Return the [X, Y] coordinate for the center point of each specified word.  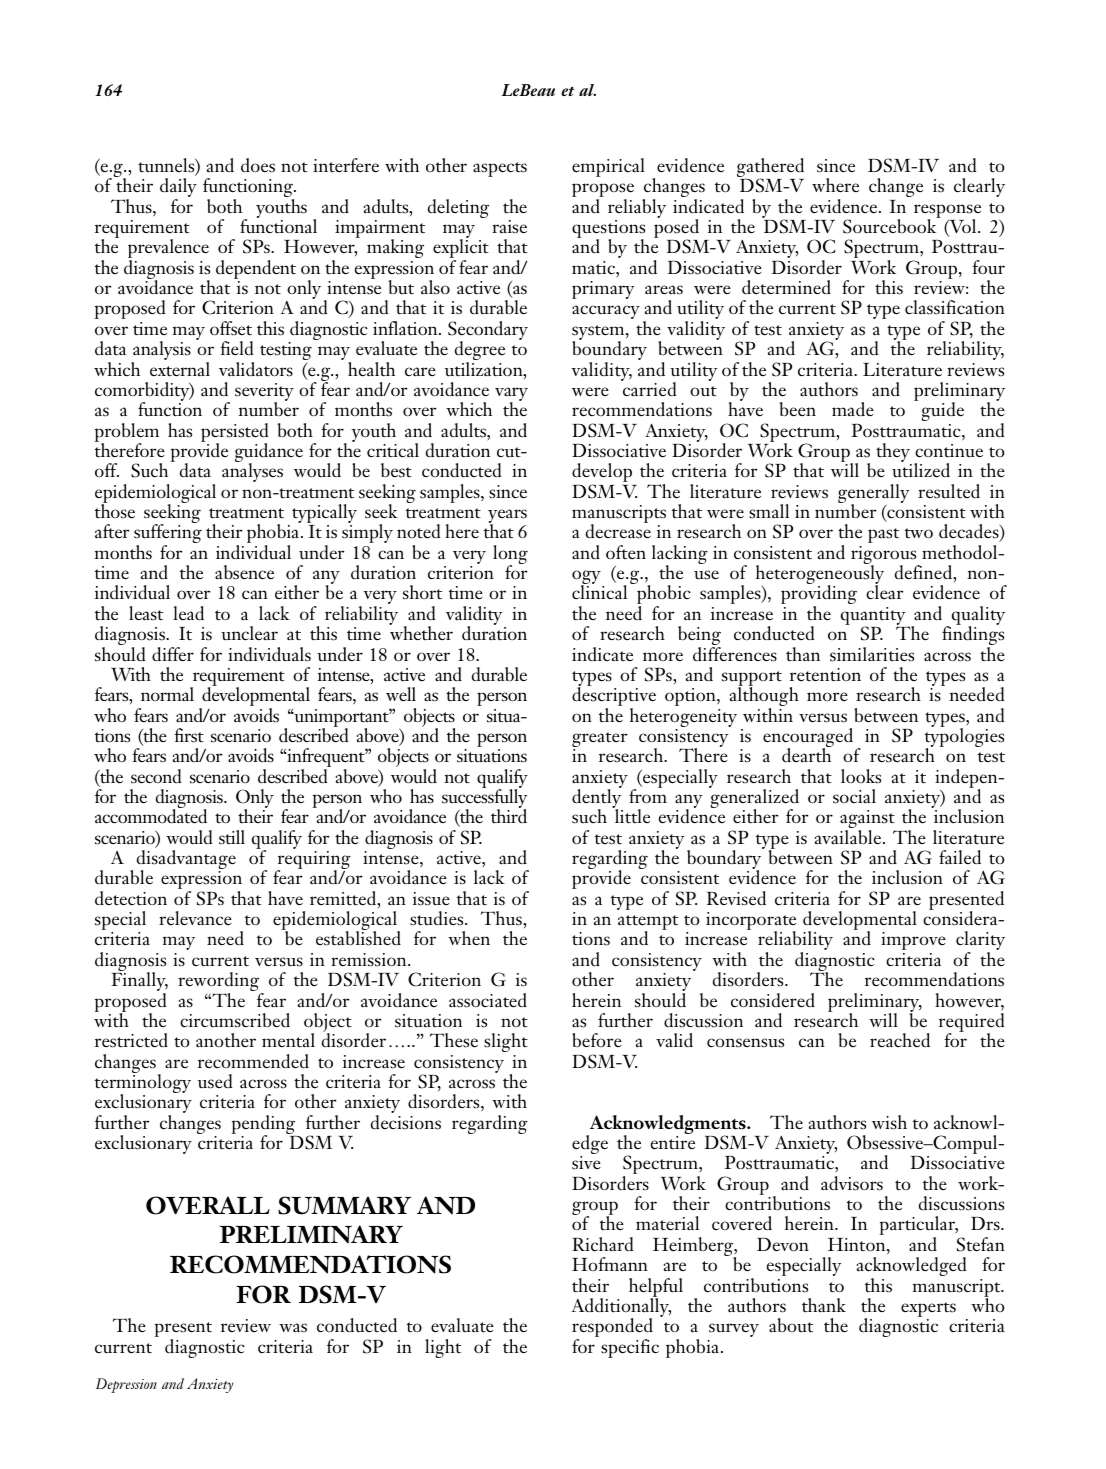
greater [599, 741]
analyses [252, 471]
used [215, 1081]
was [293, 1328]
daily [178, 189]
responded [612, 1329]
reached [900, 1040]
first [189, 735]
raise [509, 227]
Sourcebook [891, 225]
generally [874, 495]
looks [861, 776]
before [597, 1040]
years [507, 517]
